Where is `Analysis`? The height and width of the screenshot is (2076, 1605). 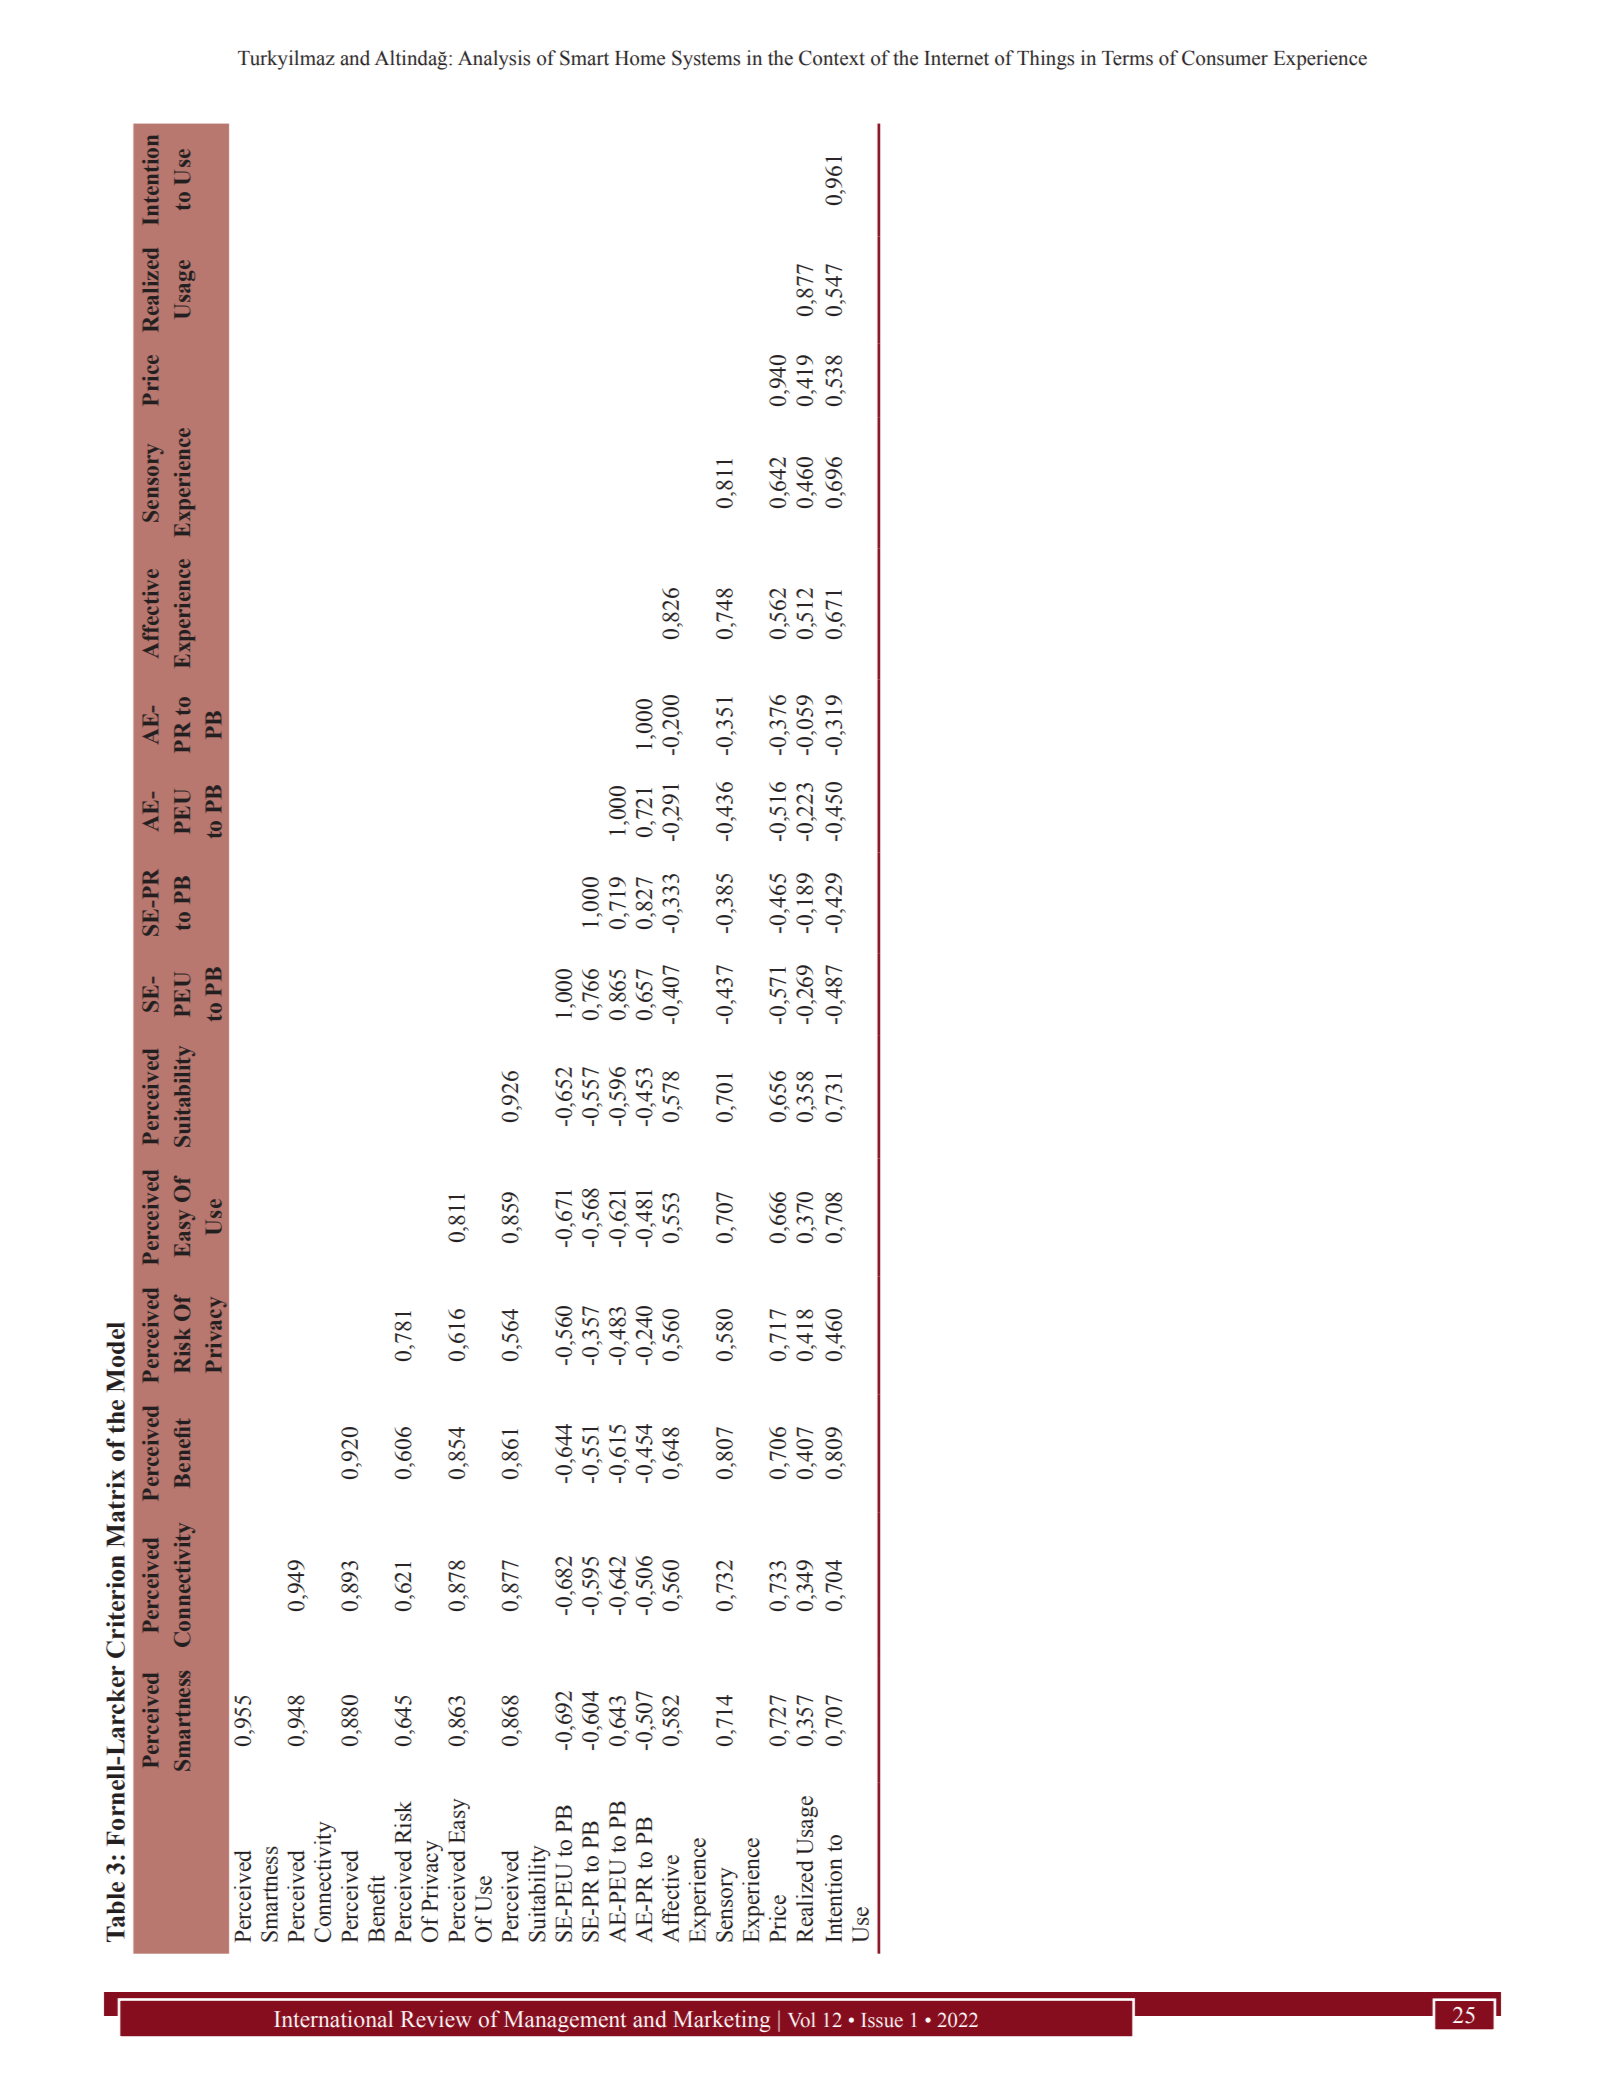 Analysis is located at coordinates (494, 60).
